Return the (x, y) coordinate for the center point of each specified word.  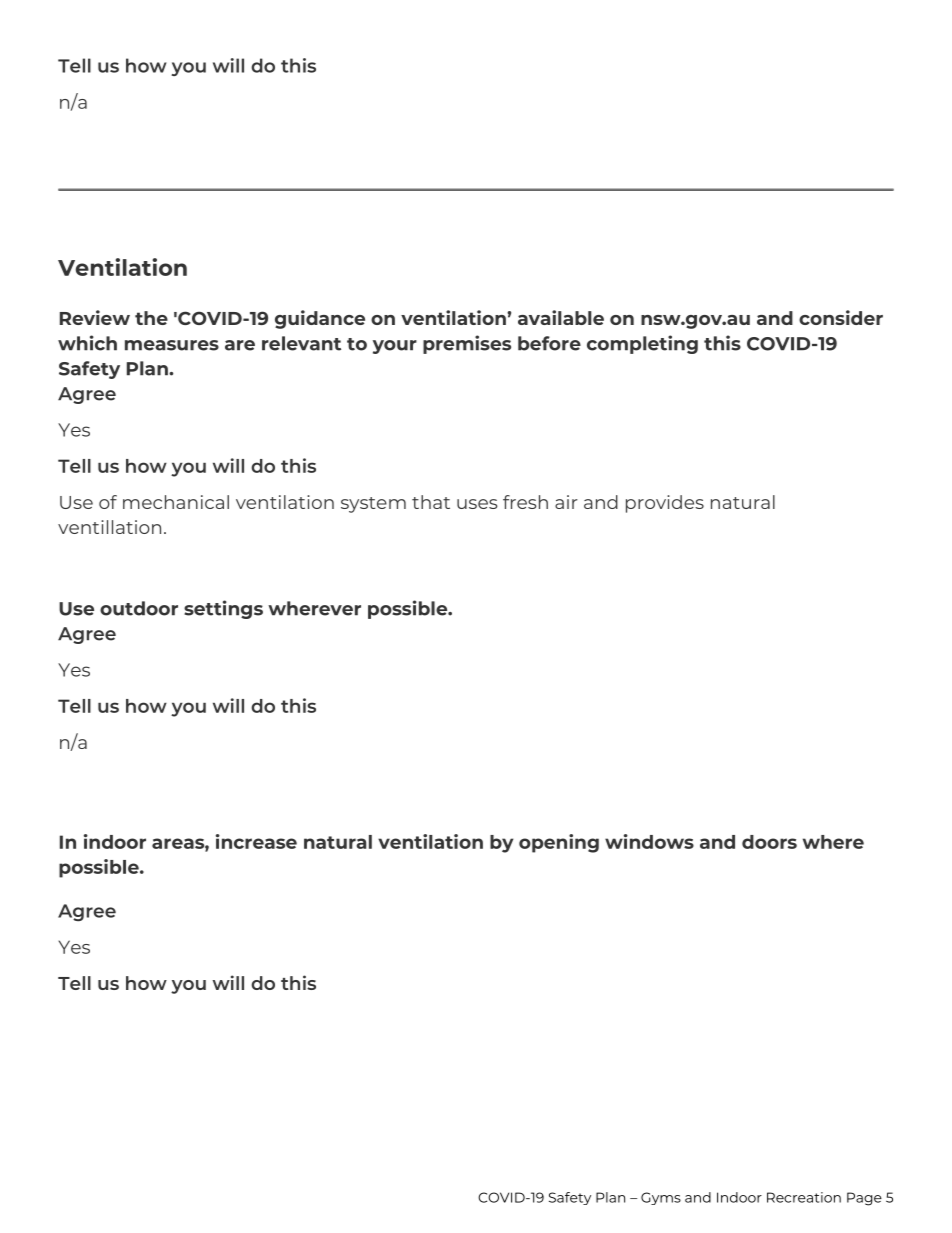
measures (172, 345)
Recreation (804, 1197)
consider (841, 317)
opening (559, 843)
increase (256, 841)
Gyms (661, 1198)
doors (769, 842)
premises (467, 344)
